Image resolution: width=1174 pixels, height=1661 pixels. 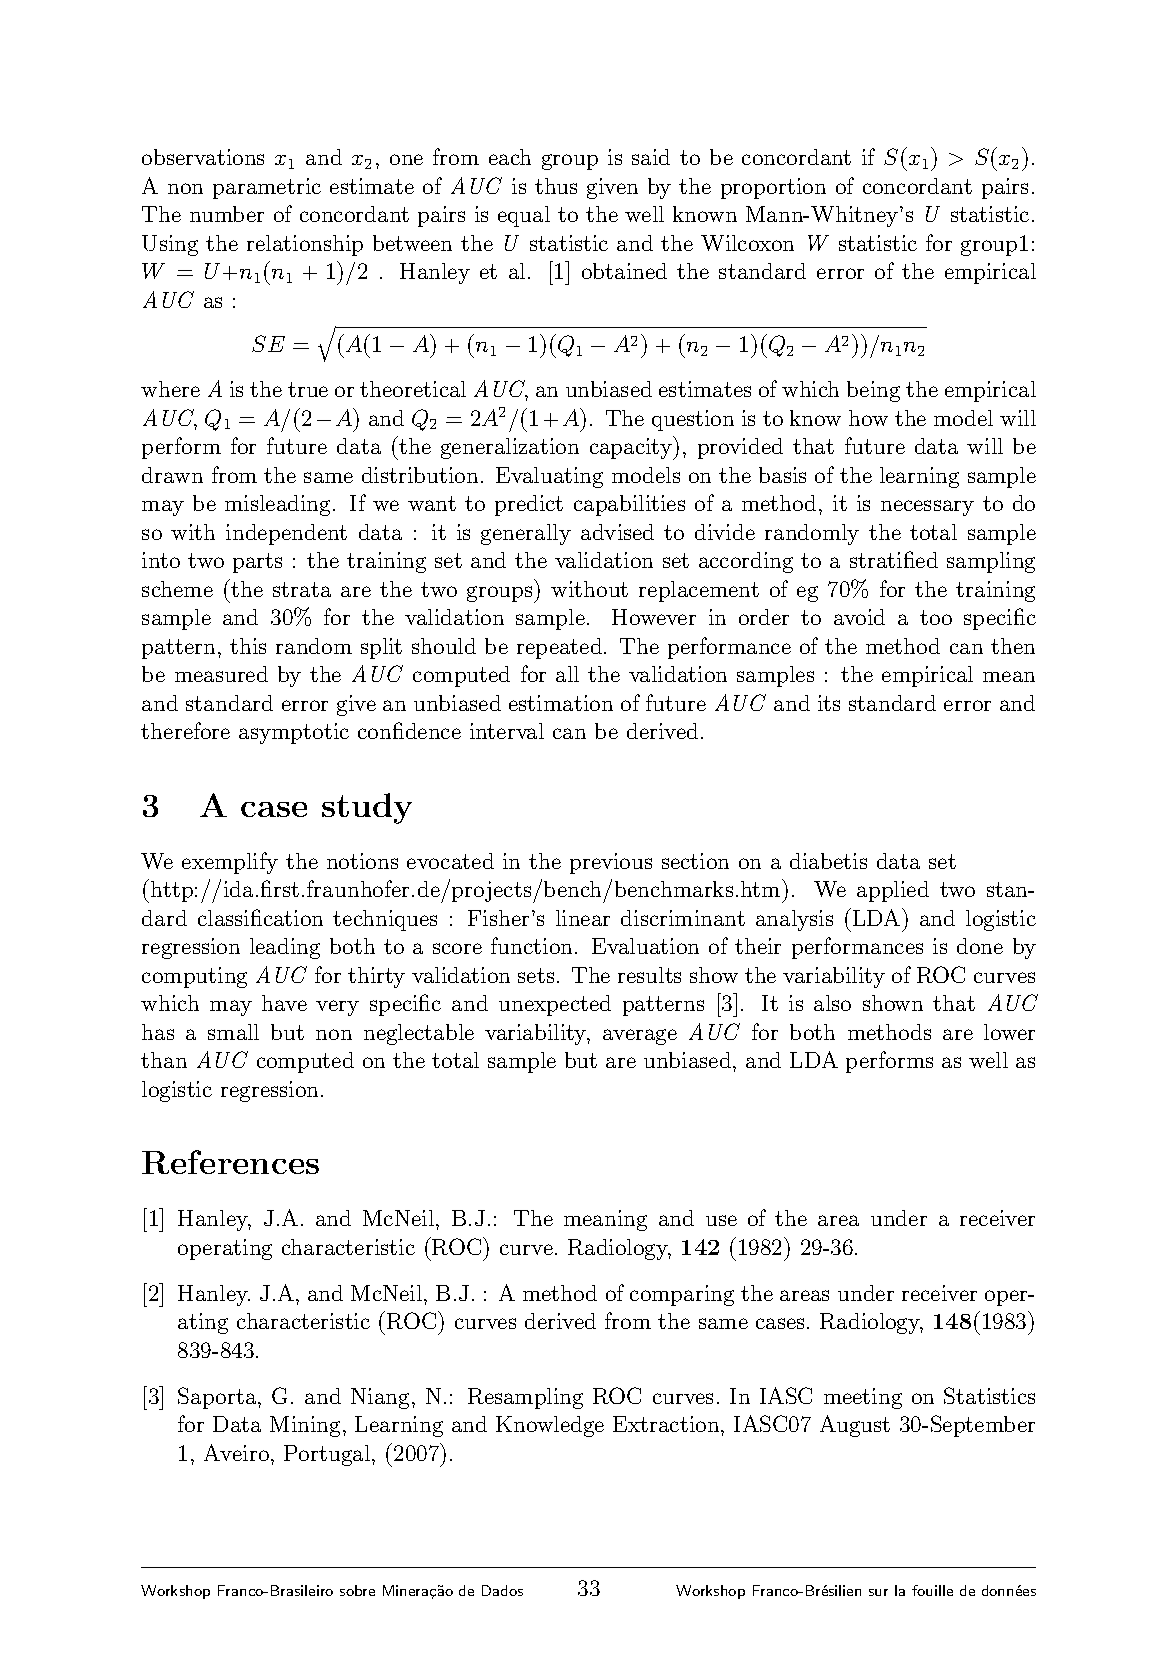 What do you see at coordinates (286, 534) in the screenshot?
I see `independent` at bounding box center [286, 534].
